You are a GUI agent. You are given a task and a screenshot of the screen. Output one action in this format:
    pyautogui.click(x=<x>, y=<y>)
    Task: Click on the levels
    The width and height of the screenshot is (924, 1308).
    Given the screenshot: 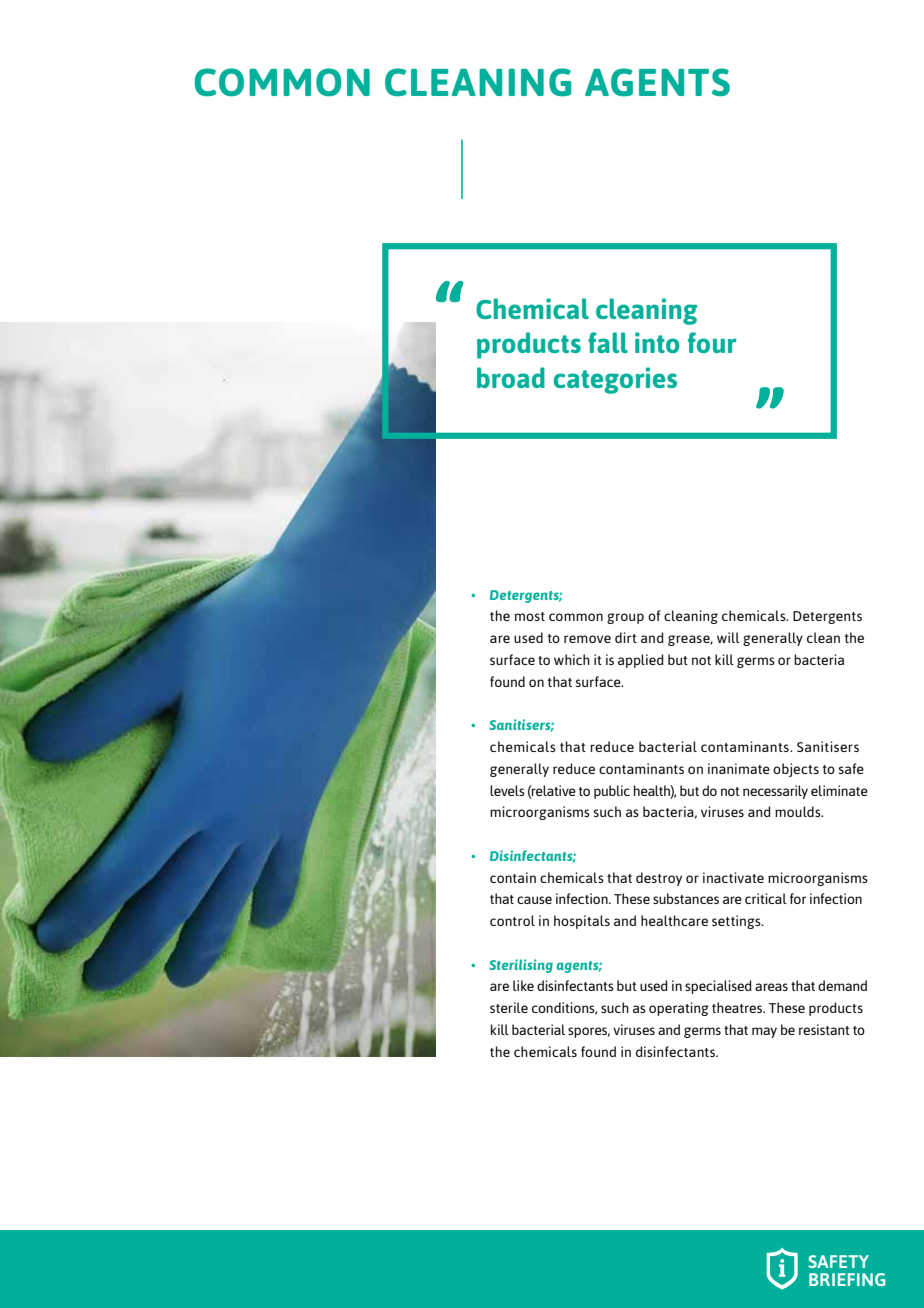 What is the action you would take?
    pyautogui.click(x=507, y=790)
